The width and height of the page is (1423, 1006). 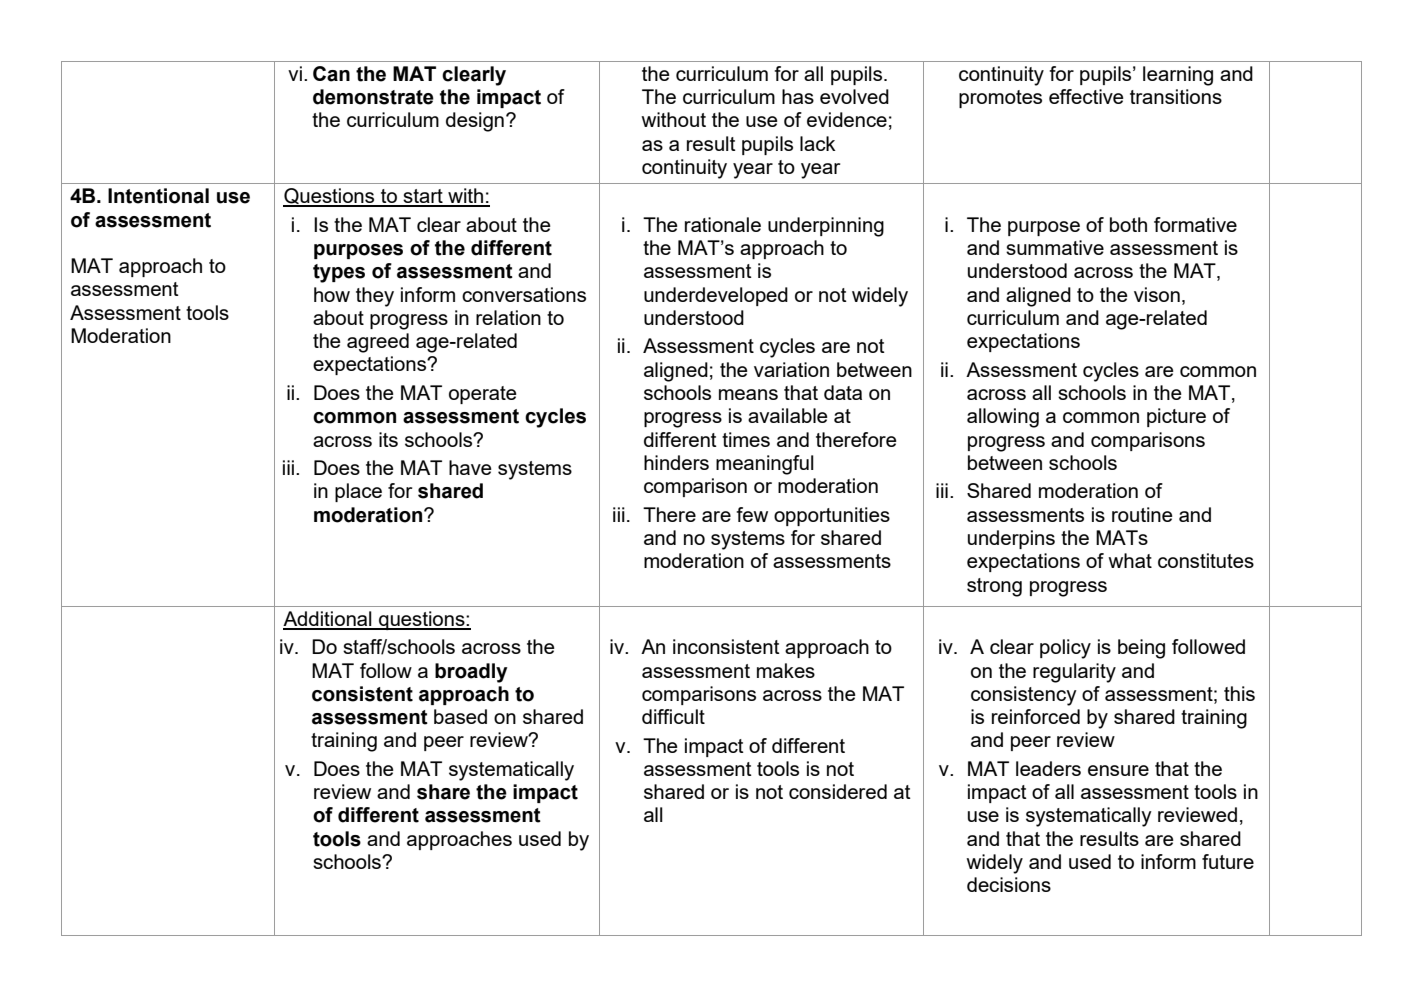 I want to click on based, so click(x=460, y=716).
